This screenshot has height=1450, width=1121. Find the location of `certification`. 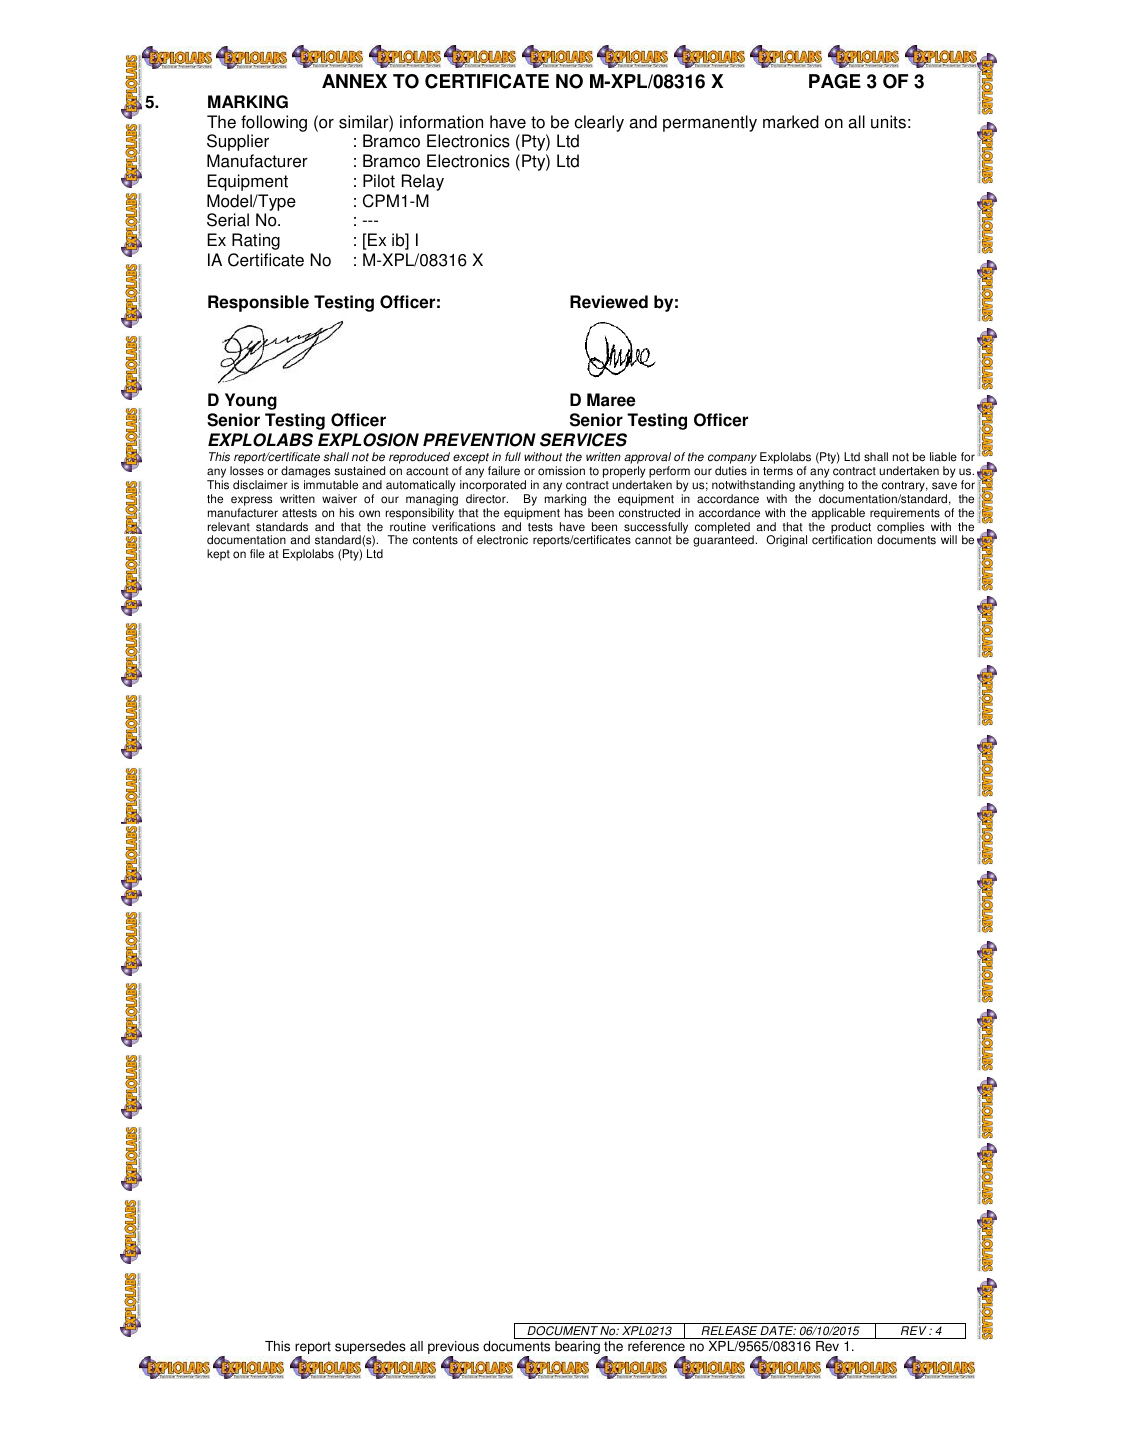

certification is located at coordinates (842, 540).
